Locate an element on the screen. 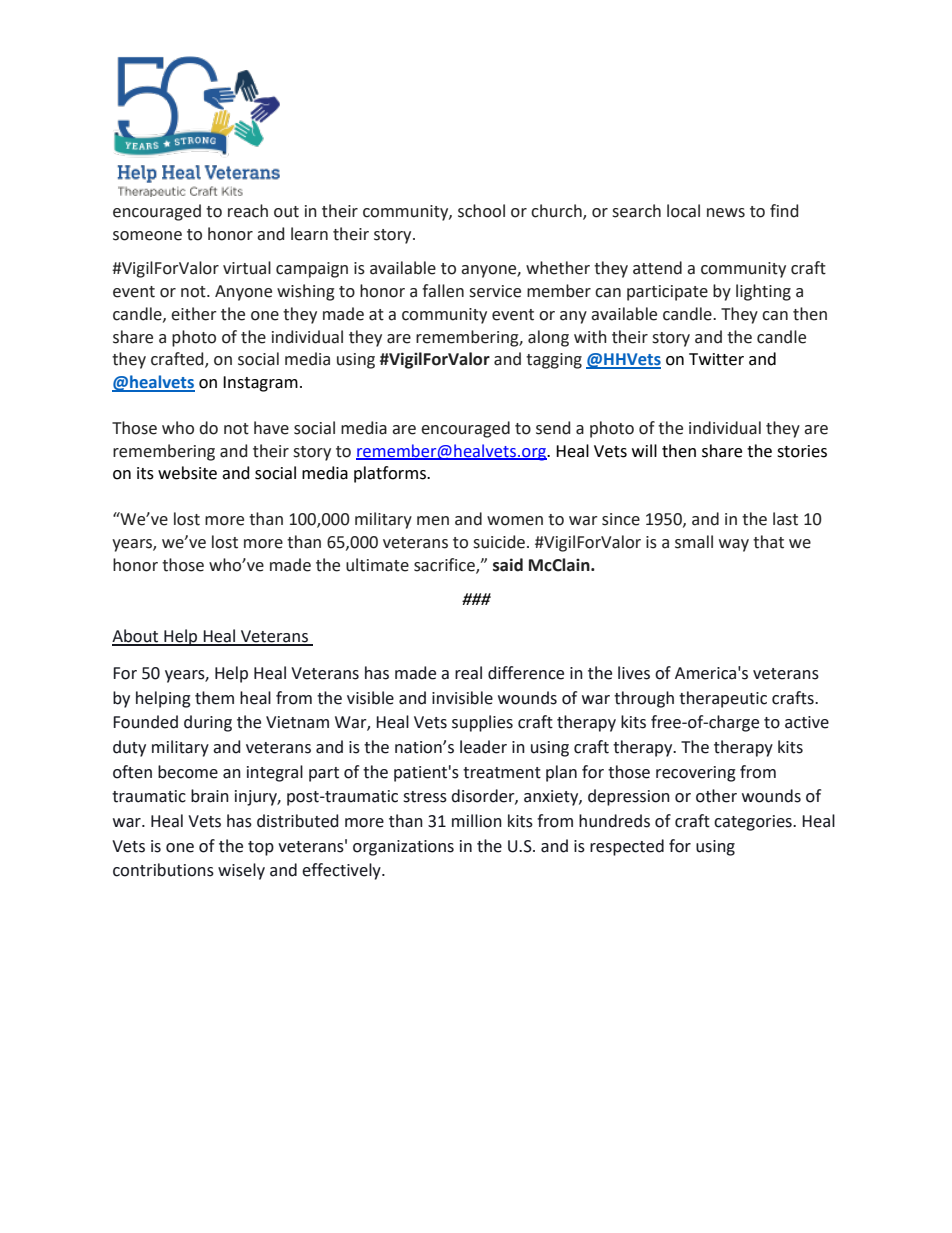 The height and width of the screenshot is (1233, 952). million is located at coordinates (477, 821).
